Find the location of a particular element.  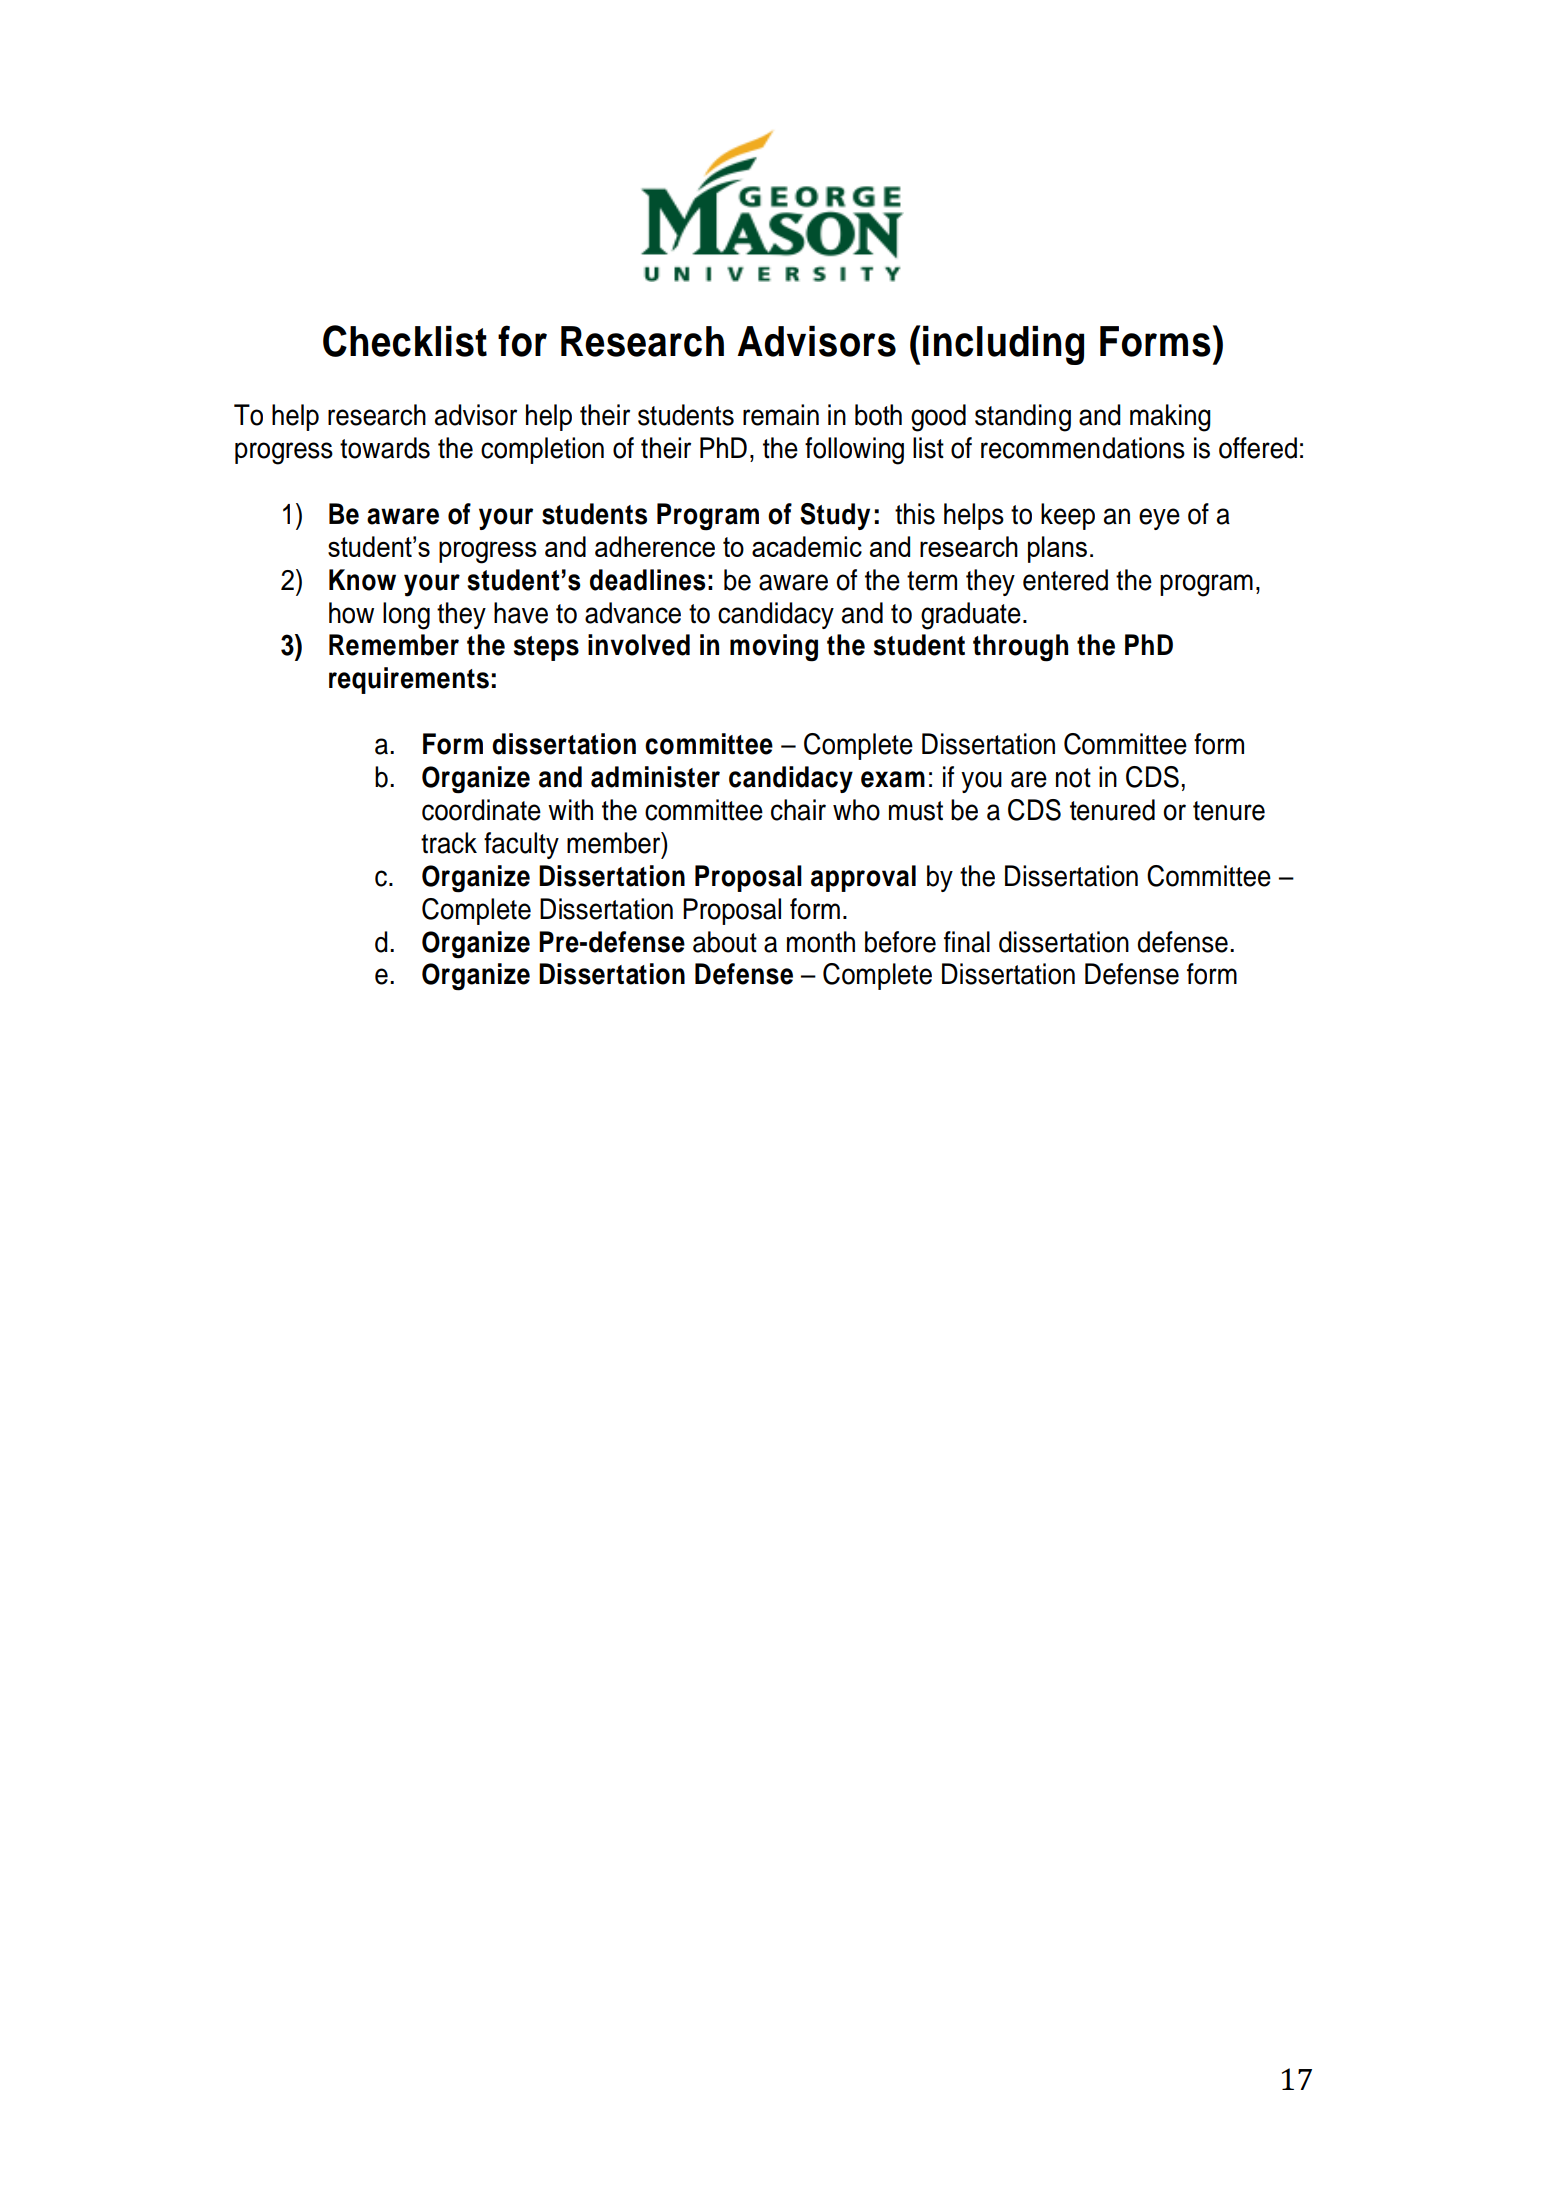

faculty is located at coordinates (521, 845).
